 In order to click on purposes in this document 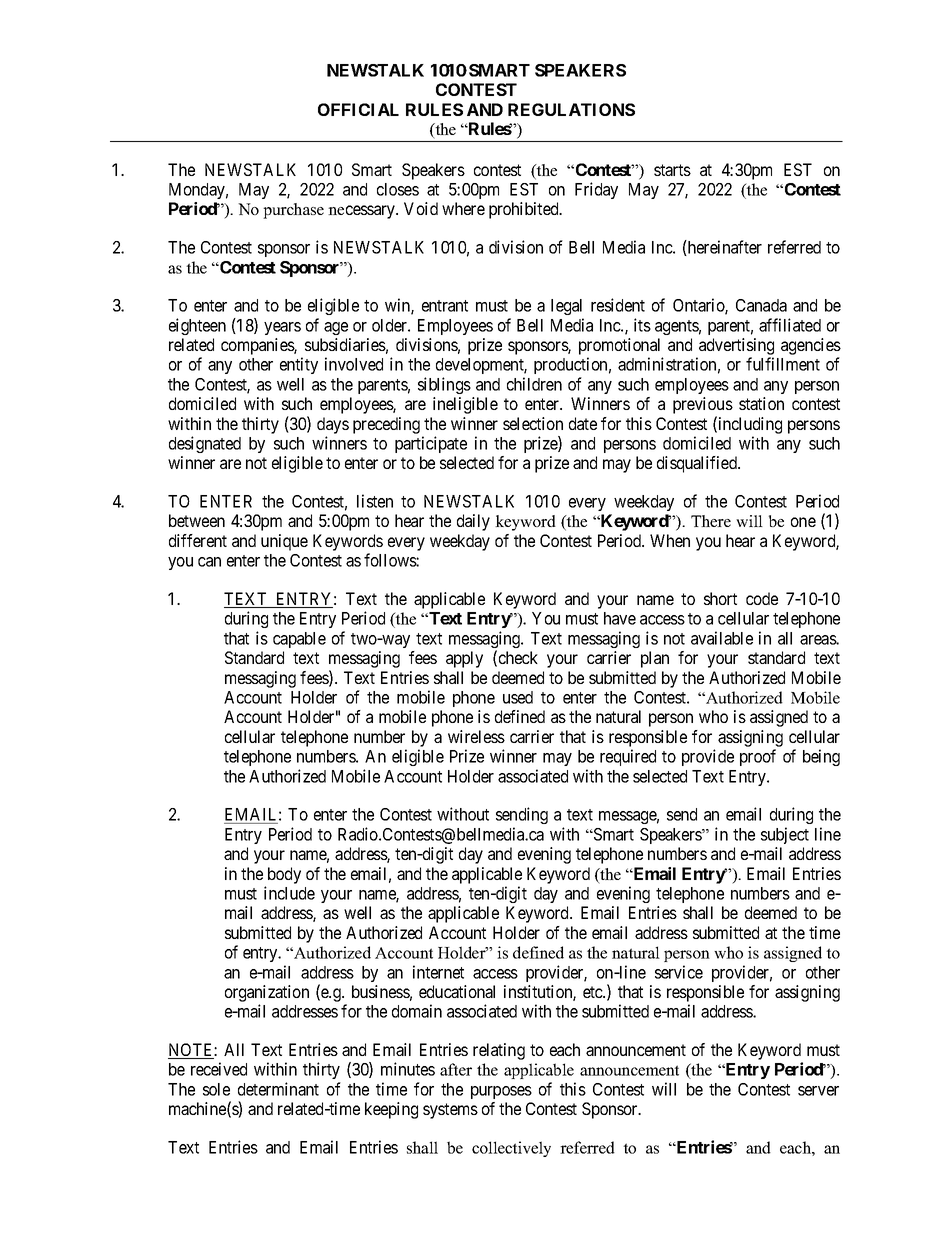, I will do `click(501, 1092)`.
